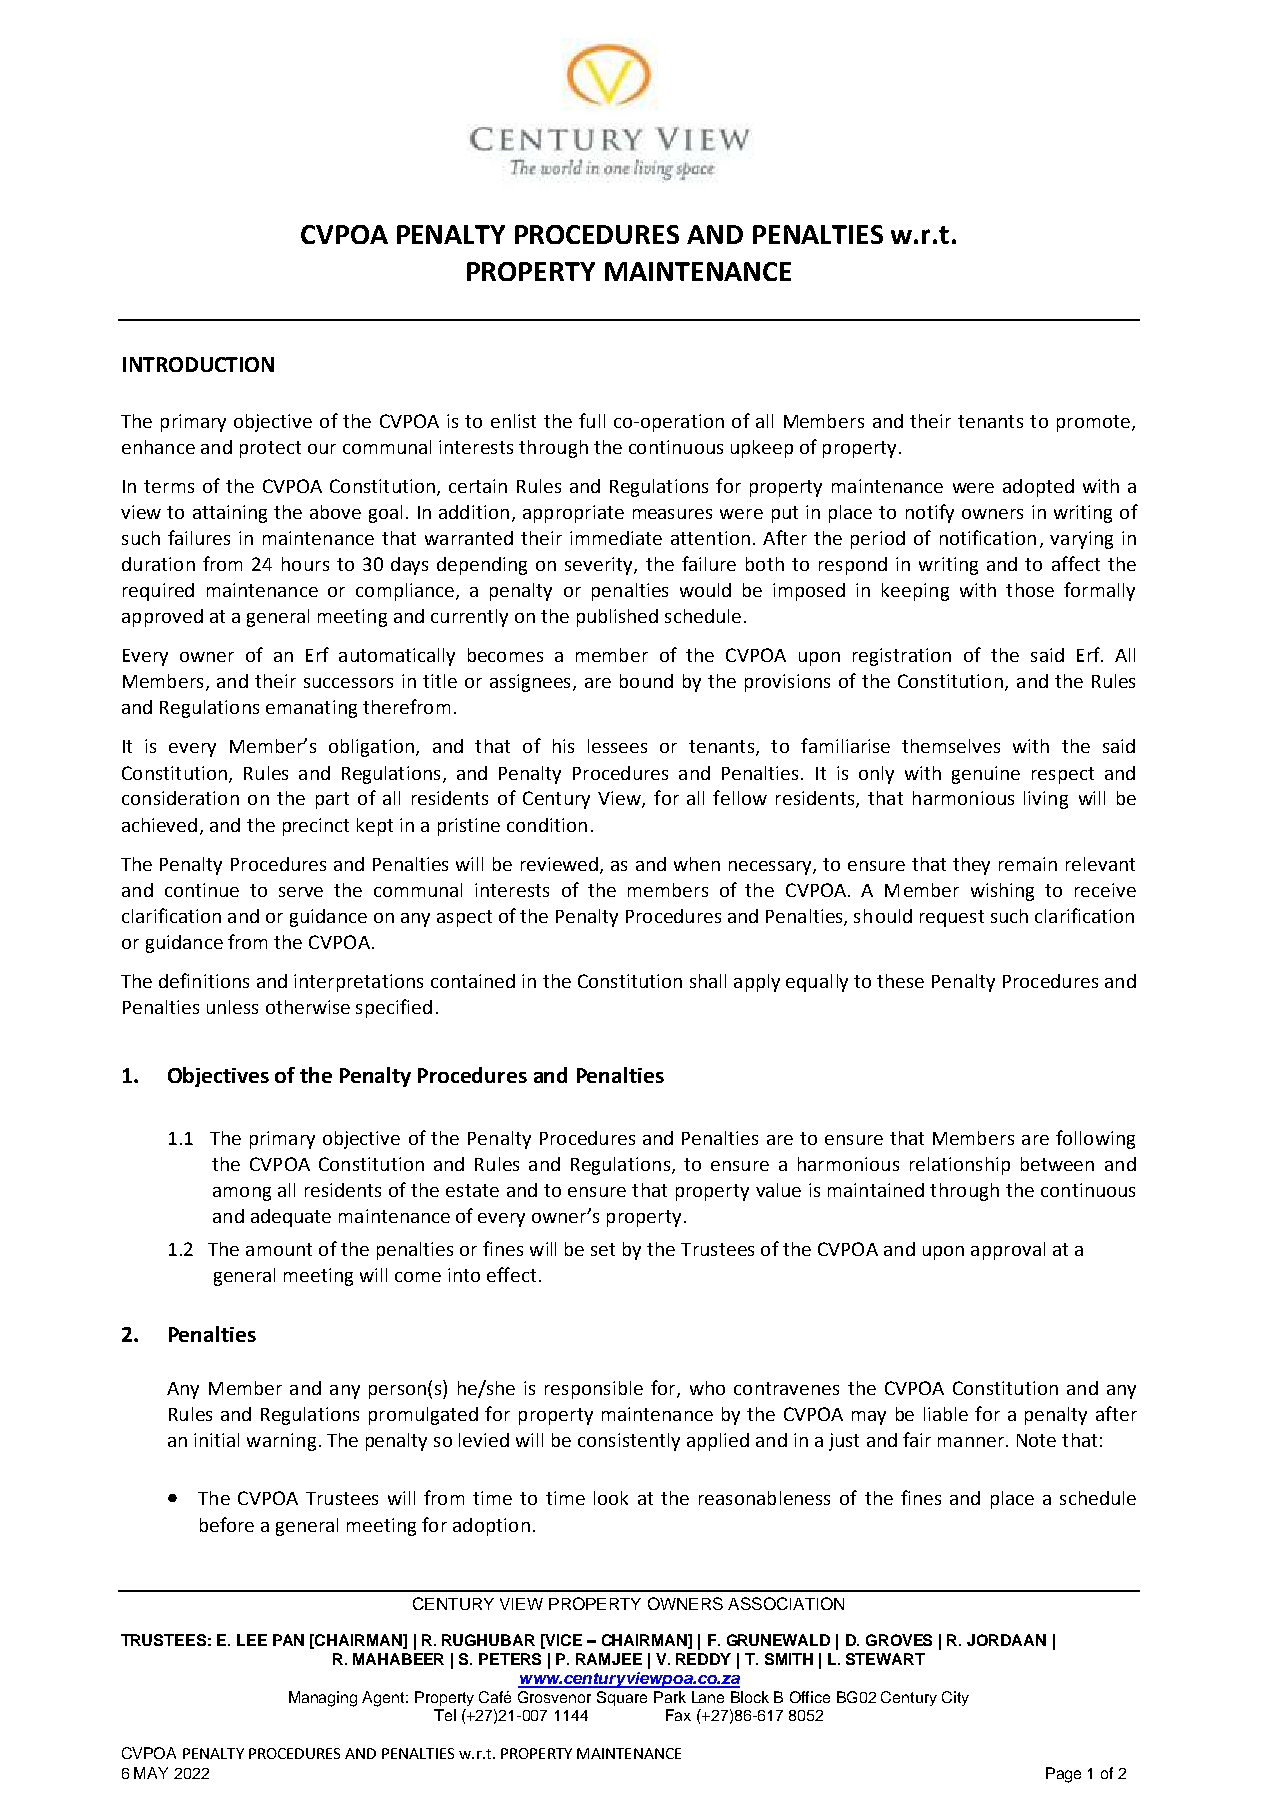 Image resolution: width=1273 pixels, height=1800 pixels. Describe the element at coordinates (270, 449) in the page. I see `protect` at that location.
